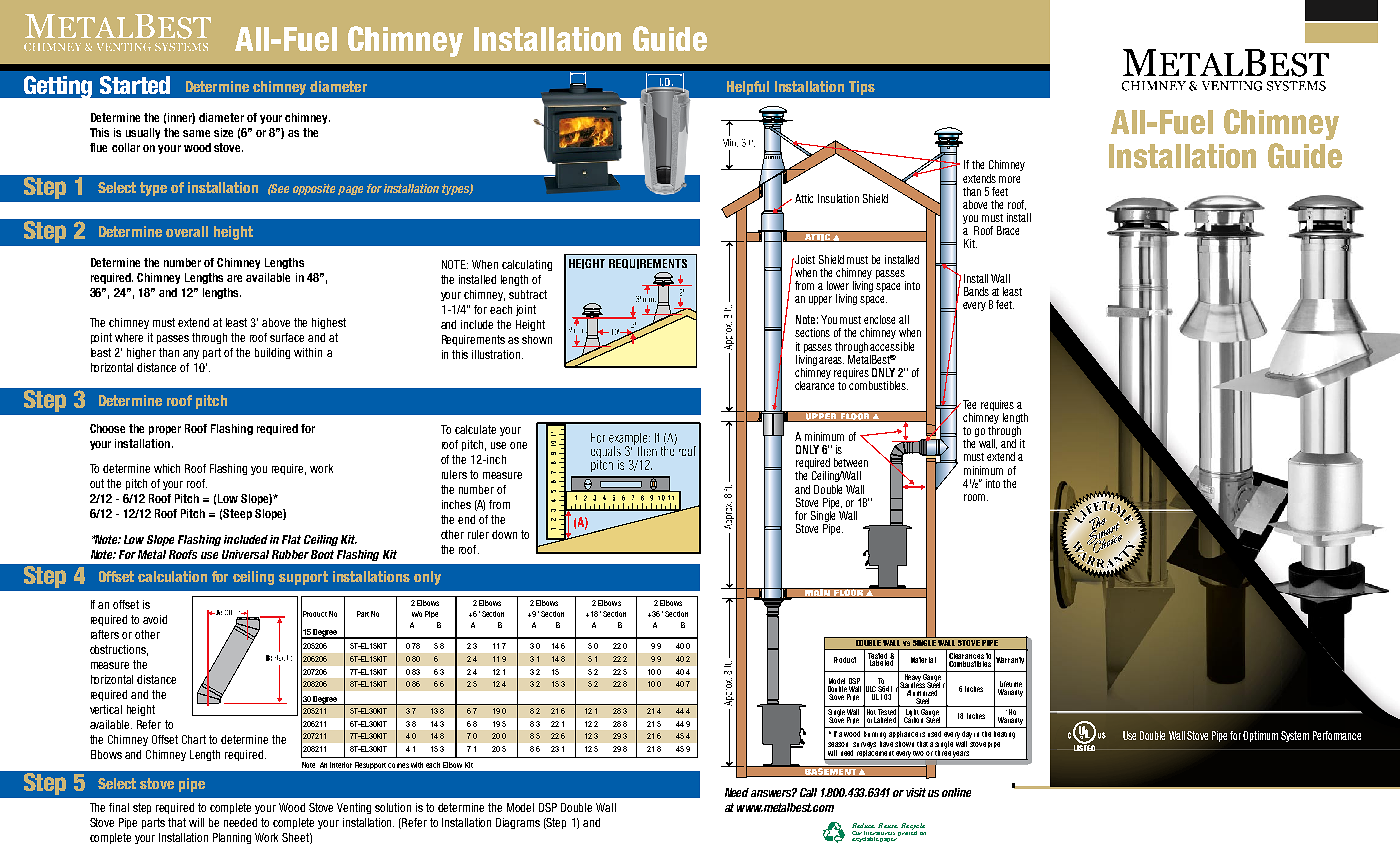  Describe the element at coordinates (976, 497) in the image. I see `room` at that location.
